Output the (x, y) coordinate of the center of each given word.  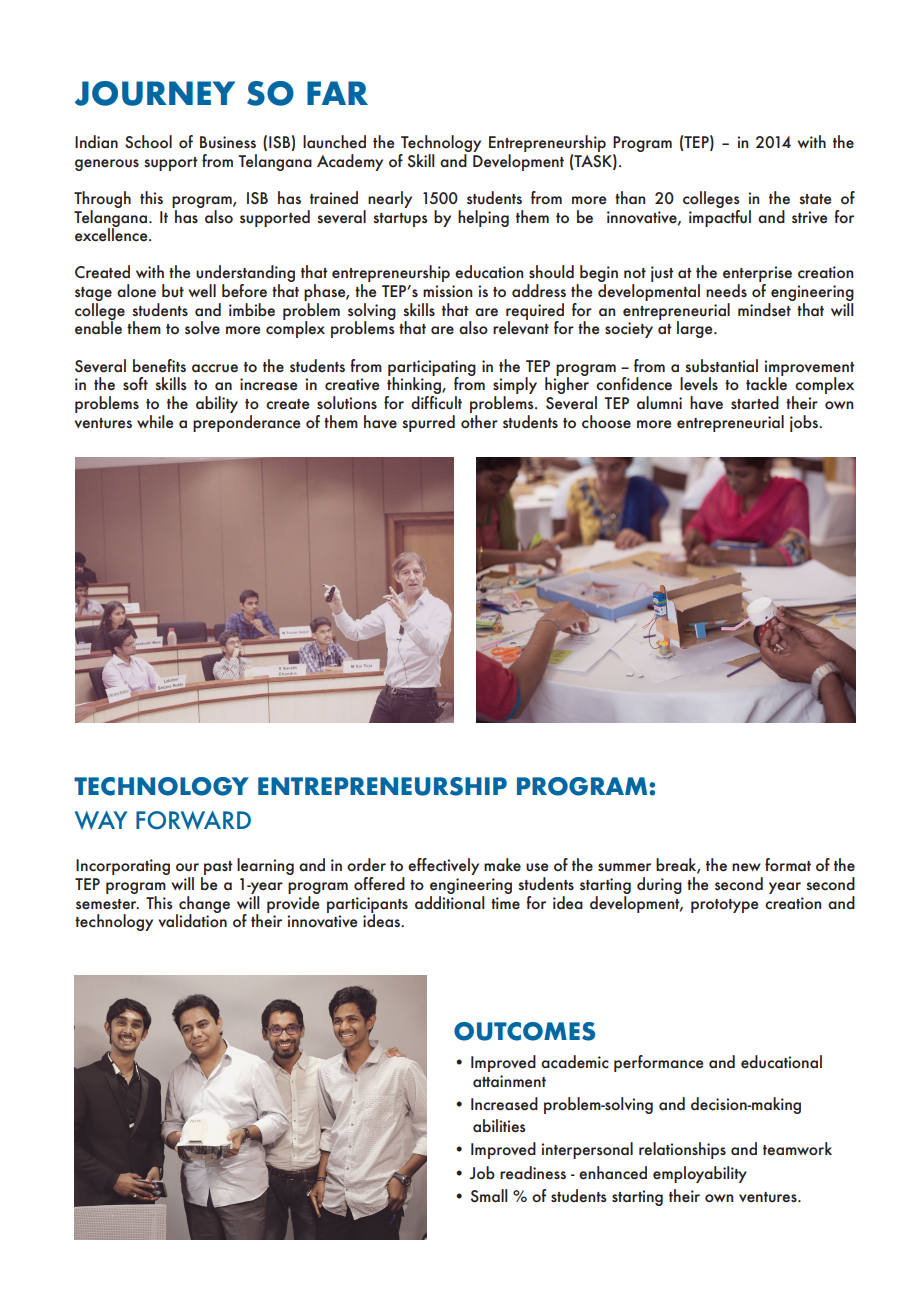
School (148, 142)
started (755, 403)
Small (489, 1196)
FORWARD (193, 820)
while (155, 422)
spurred (428, 423)
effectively (443, 866)
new (746, 867)
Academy (350, 162)
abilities (499, 1126)
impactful (720, 217)
